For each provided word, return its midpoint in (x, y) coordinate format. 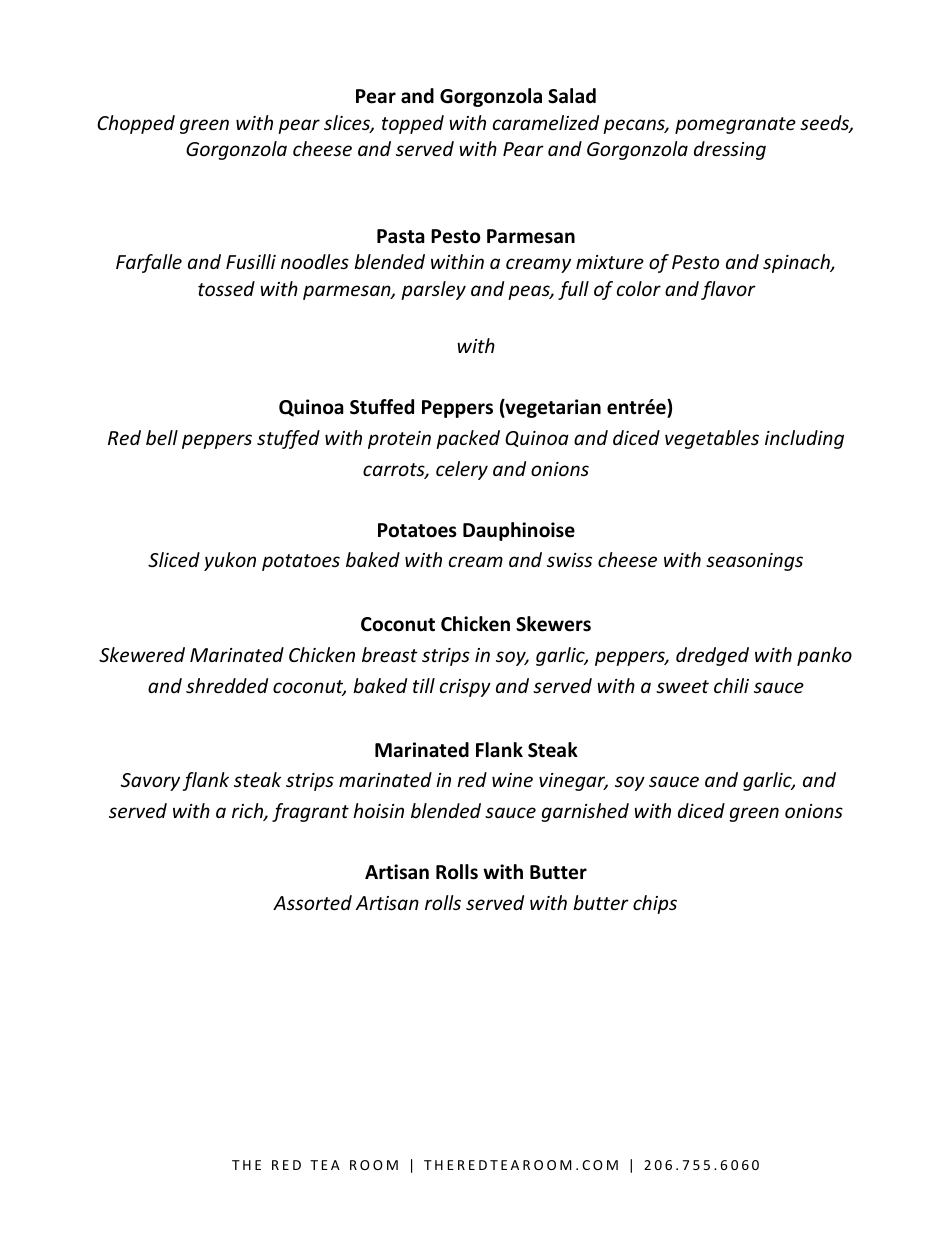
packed (468, 439)
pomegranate (735, 125)
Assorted (312, 902)
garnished (585, 812)
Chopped (136, 124)
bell (162, 437)
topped (413, 124)
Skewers (553, 624)
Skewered (142, 654)
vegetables (712, 439)
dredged (712, 656)
